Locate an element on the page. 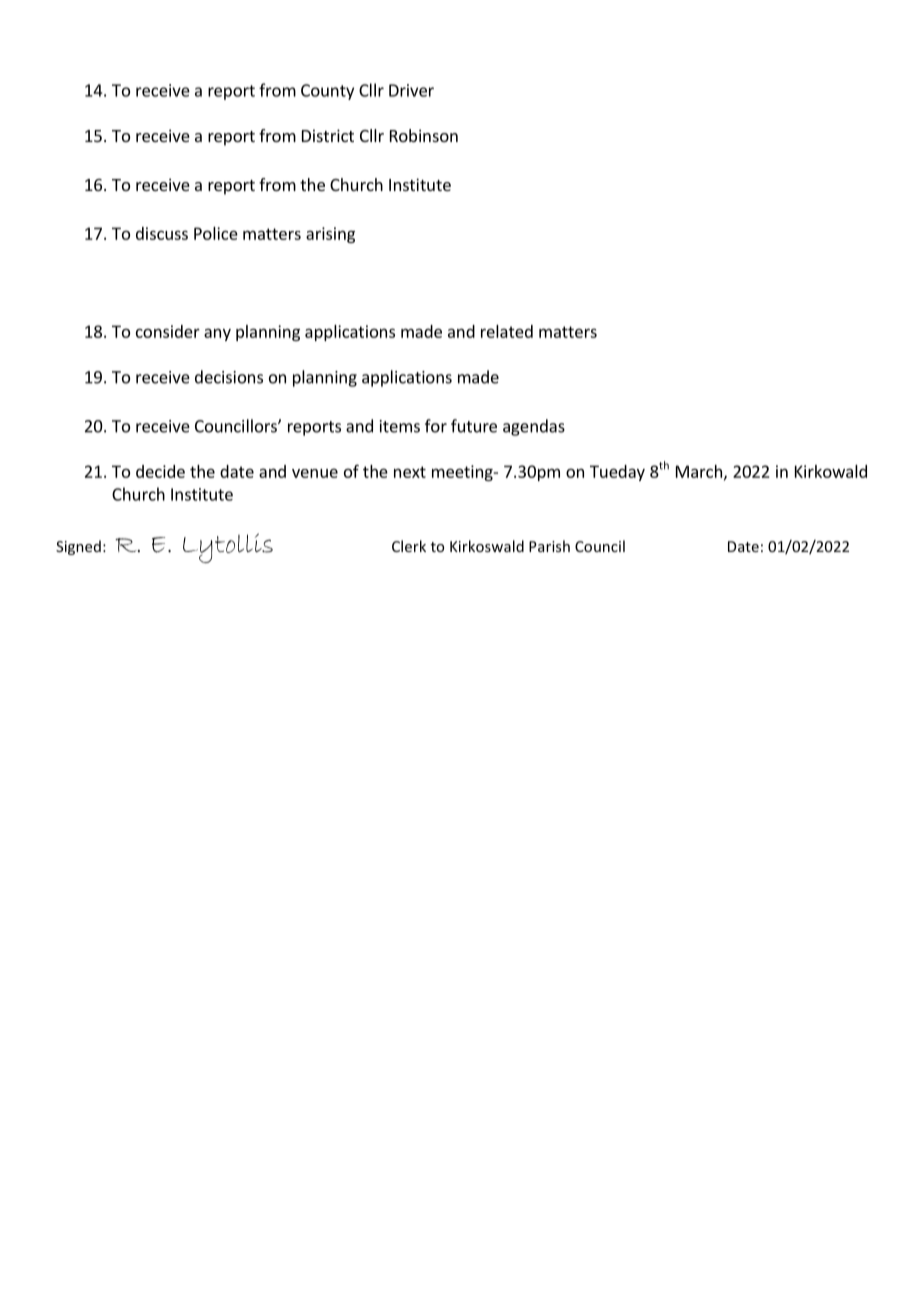 Image resolution: width=924 pixels, height=1308 pixels. Driver is located at coordinates (411, 90).
